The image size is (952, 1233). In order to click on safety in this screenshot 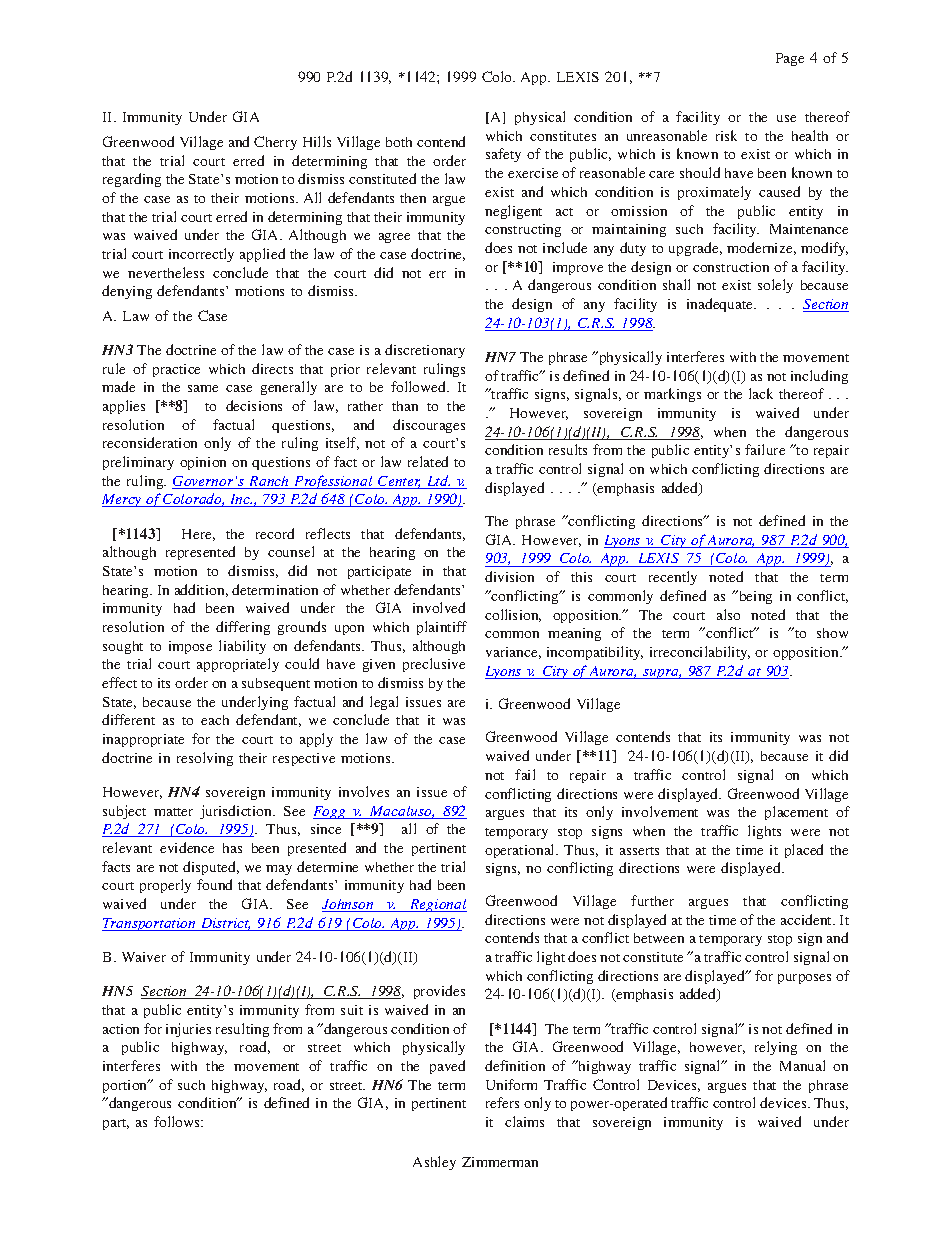, I will do `click(503, 155)`.
